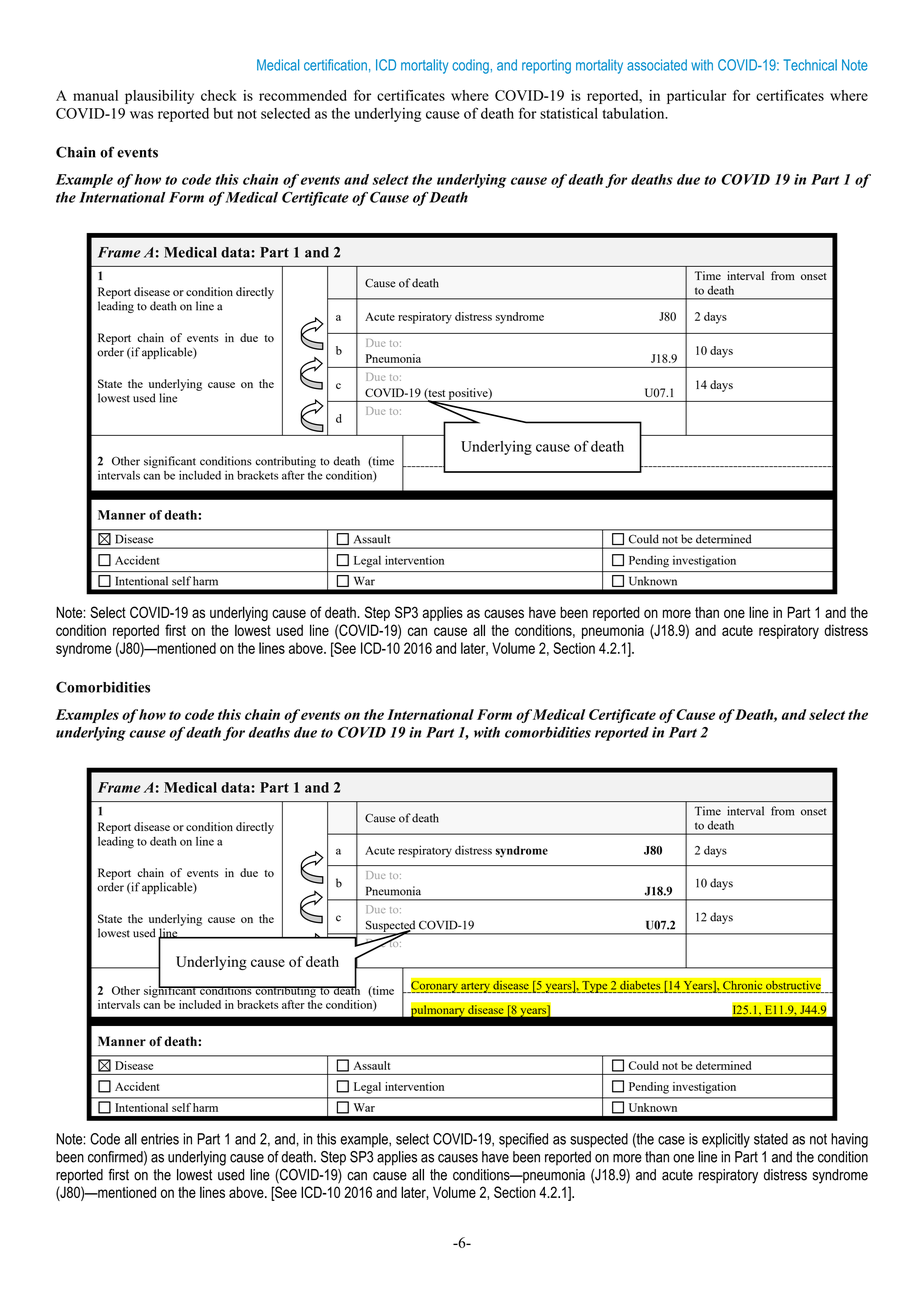 This document has height=1307, width=924. I want to click on Technical, so click(810, 65).
